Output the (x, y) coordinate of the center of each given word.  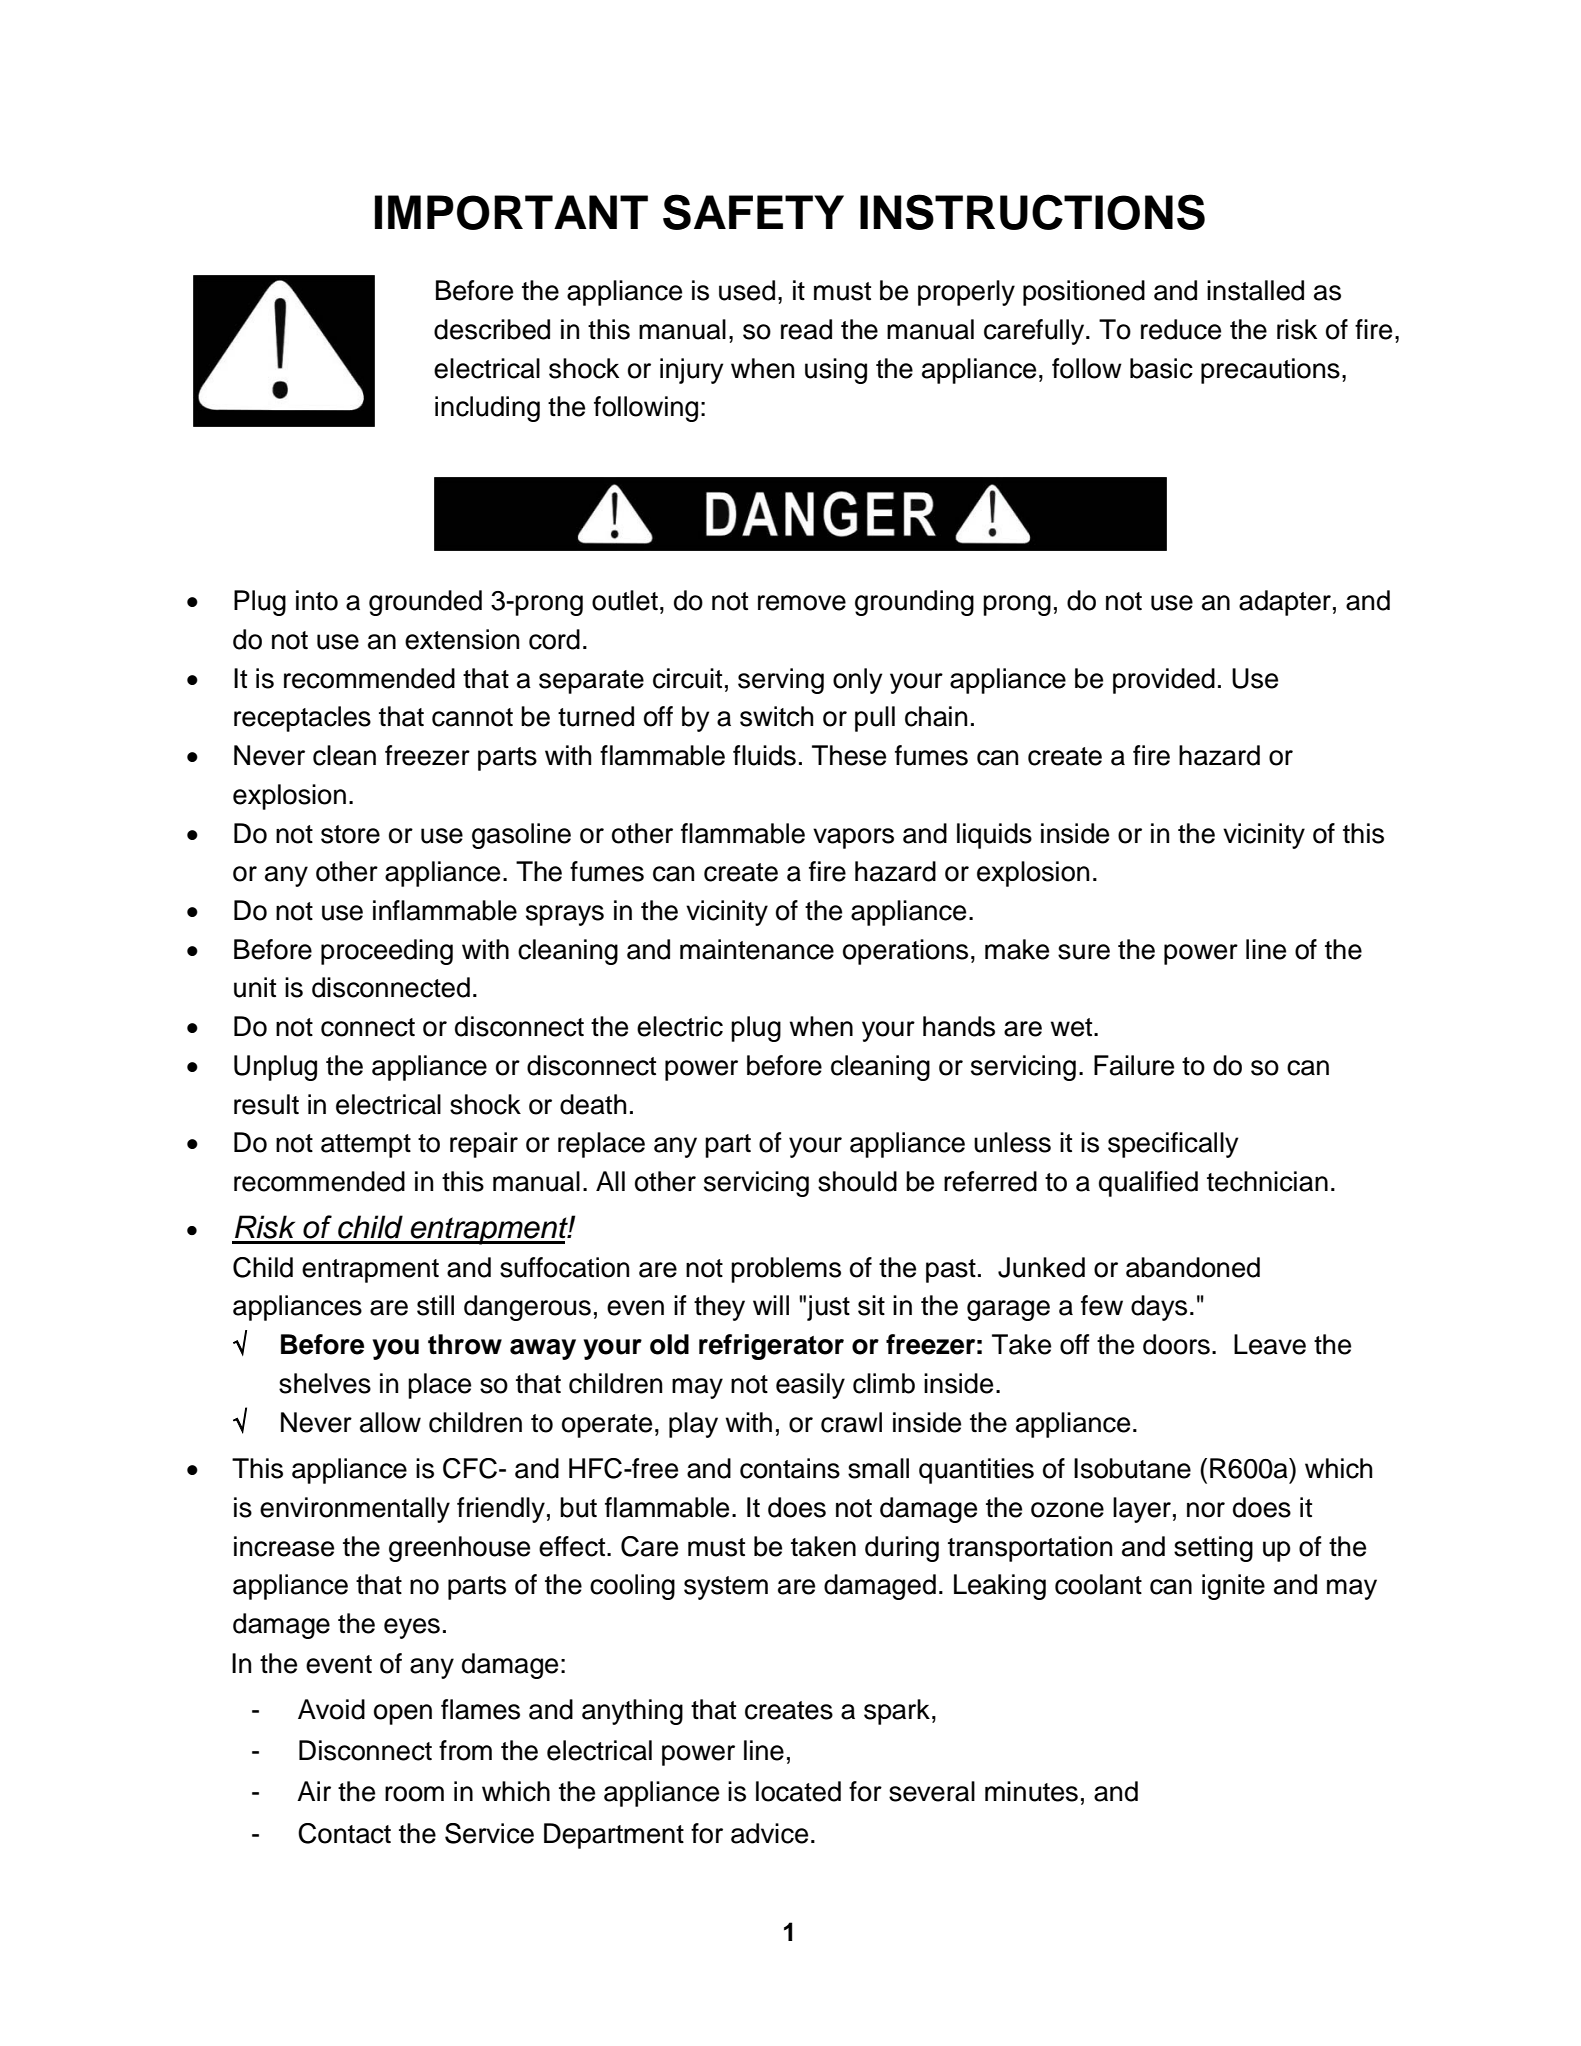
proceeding (387, 952)
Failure (1134, 1065)
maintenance (757, 949)
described (492, 329)
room (414, 1794)
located (798, 1791)
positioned (1084, 293)
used (747, 290)
